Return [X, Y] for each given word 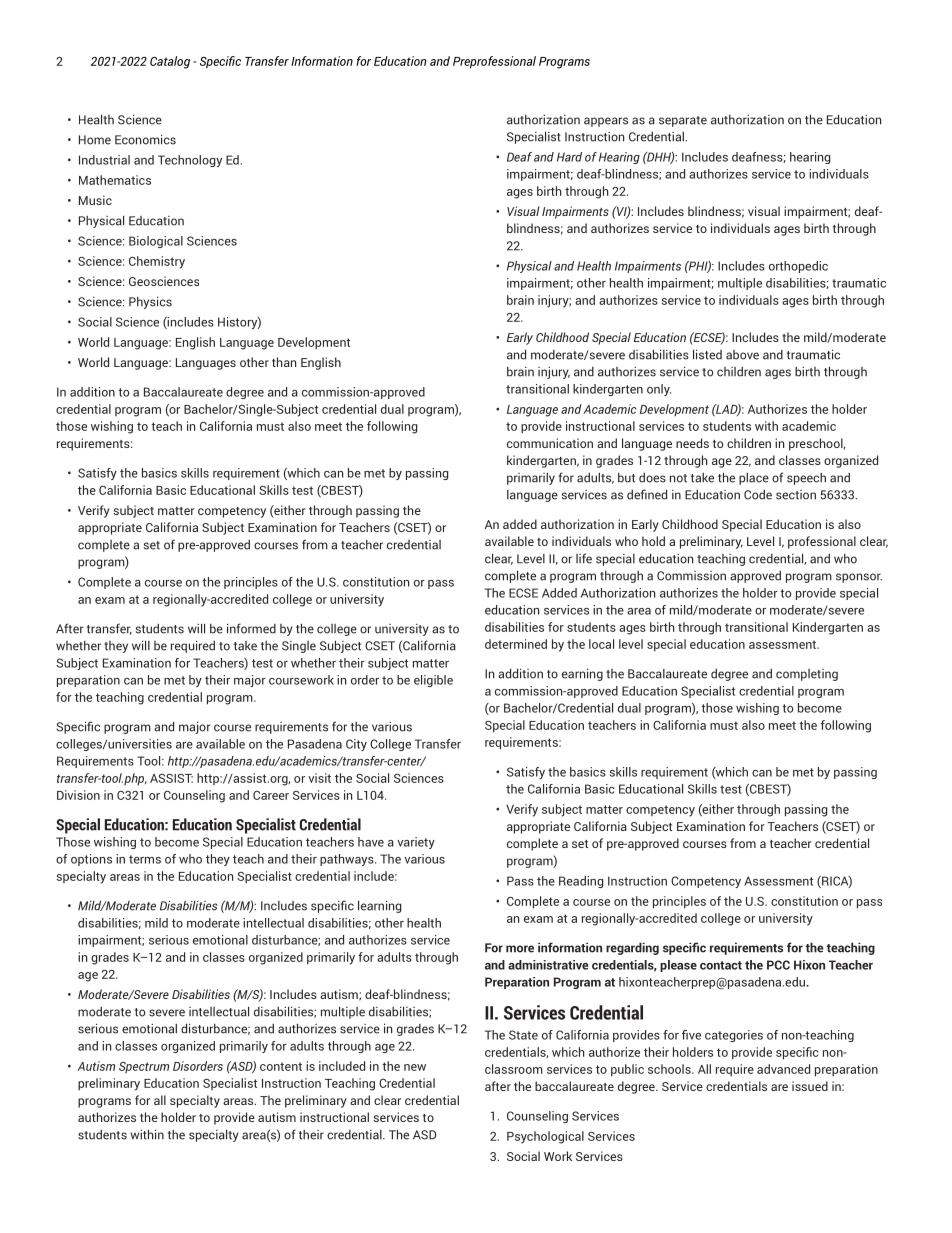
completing [807, 675]
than [284, 362]
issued [810, 1086]
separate [683, 121]
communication [550, 443]
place [754, 479]
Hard [569, 157]
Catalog [170, 62]
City [356, 745]
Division [78, 795]
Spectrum [144, 1067]
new [415, 1067]
